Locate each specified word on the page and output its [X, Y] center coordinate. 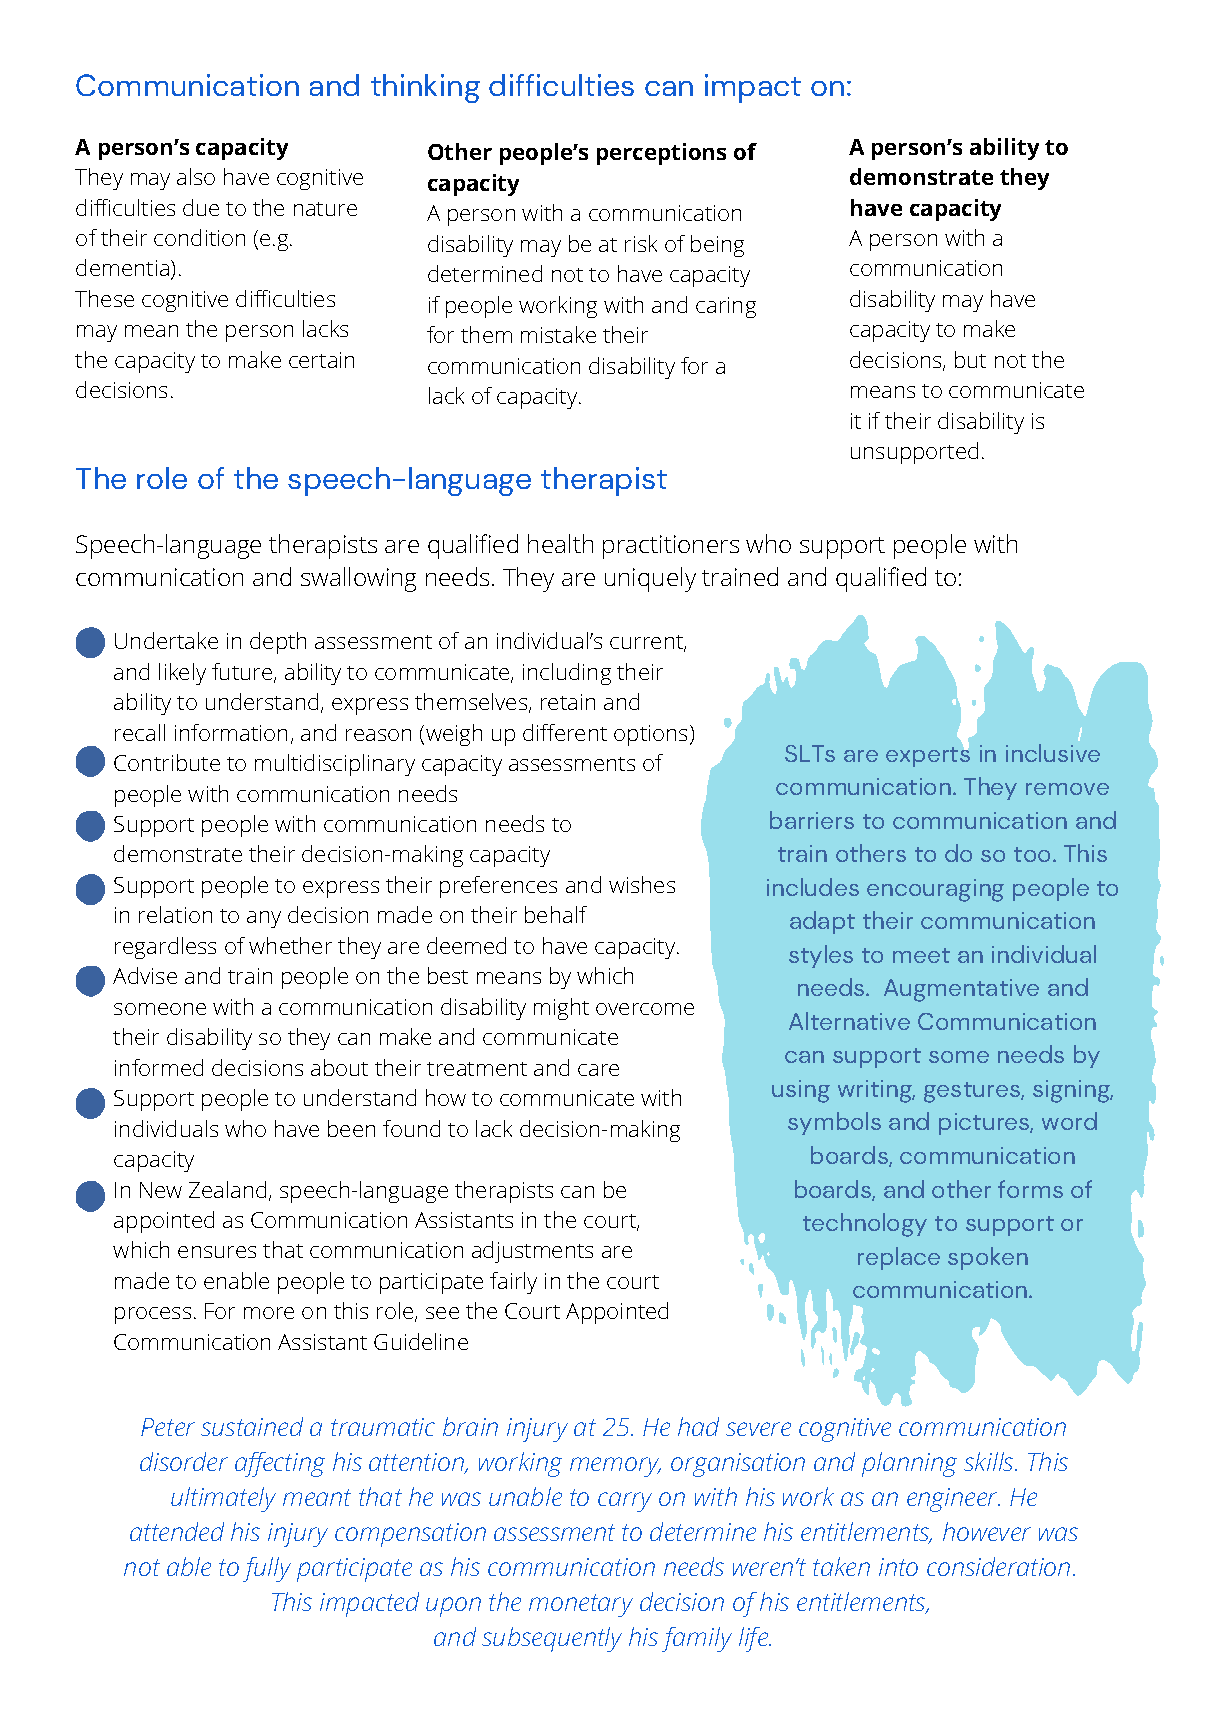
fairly [513, 1283]
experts [928, 756]
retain [568, 702]
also [196, 176]
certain [321, 360]
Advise [145, 975]
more [269, 1313]
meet [921, 955]
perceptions [661, 154]
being [717, 246]
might [561, 1009]
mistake [558, 334]
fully [267, 1569]
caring [726, 307]
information [231, 732]
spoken [988, 1258]
